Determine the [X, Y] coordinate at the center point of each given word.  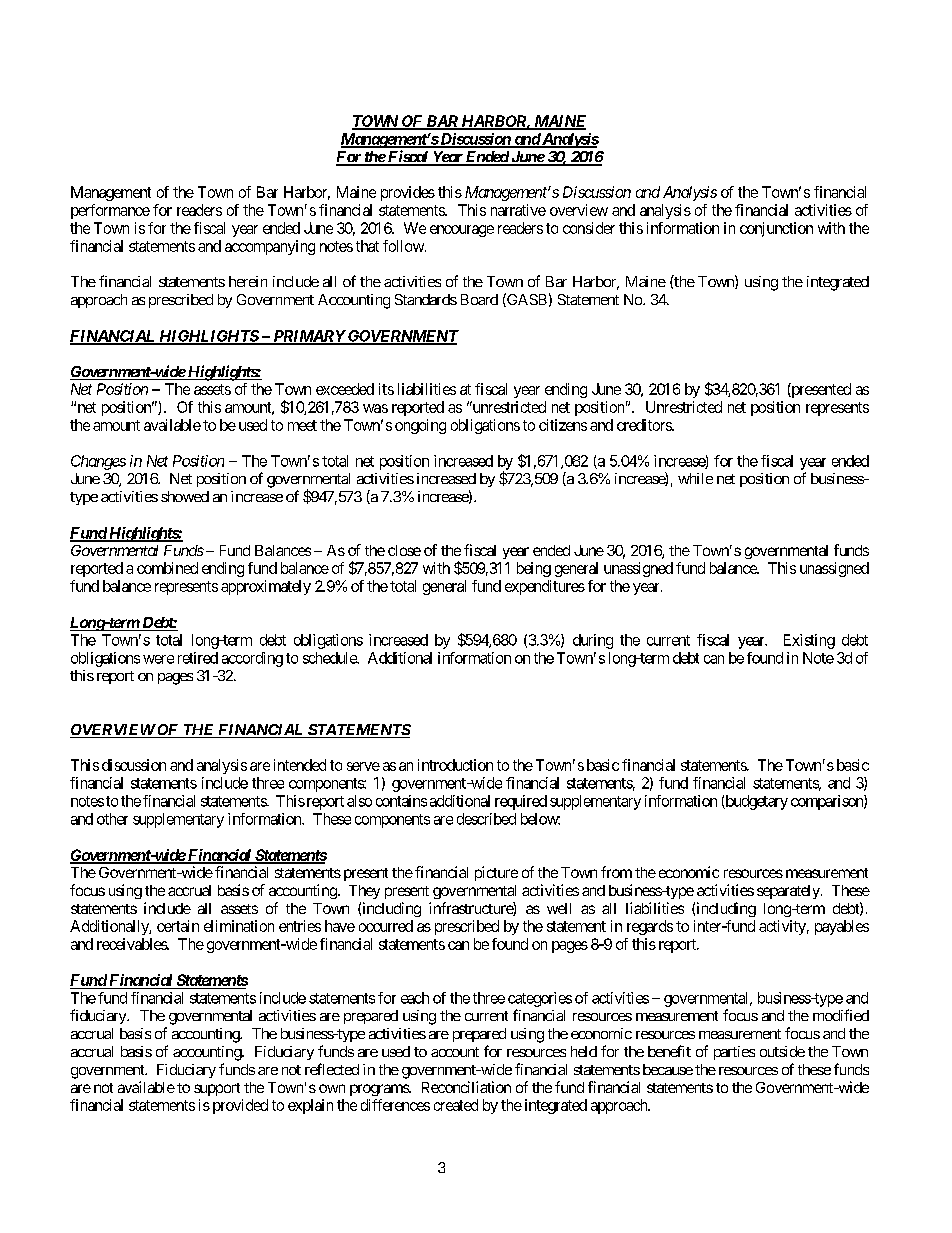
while [695, 478]
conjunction [776, 229]
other [112, 819]
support [217, 1089]
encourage [462, 231]
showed [185, 496]
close [404, 550]
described [486, 819]
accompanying [270, 247]
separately [789, 892]
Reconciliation [466, 1087]
